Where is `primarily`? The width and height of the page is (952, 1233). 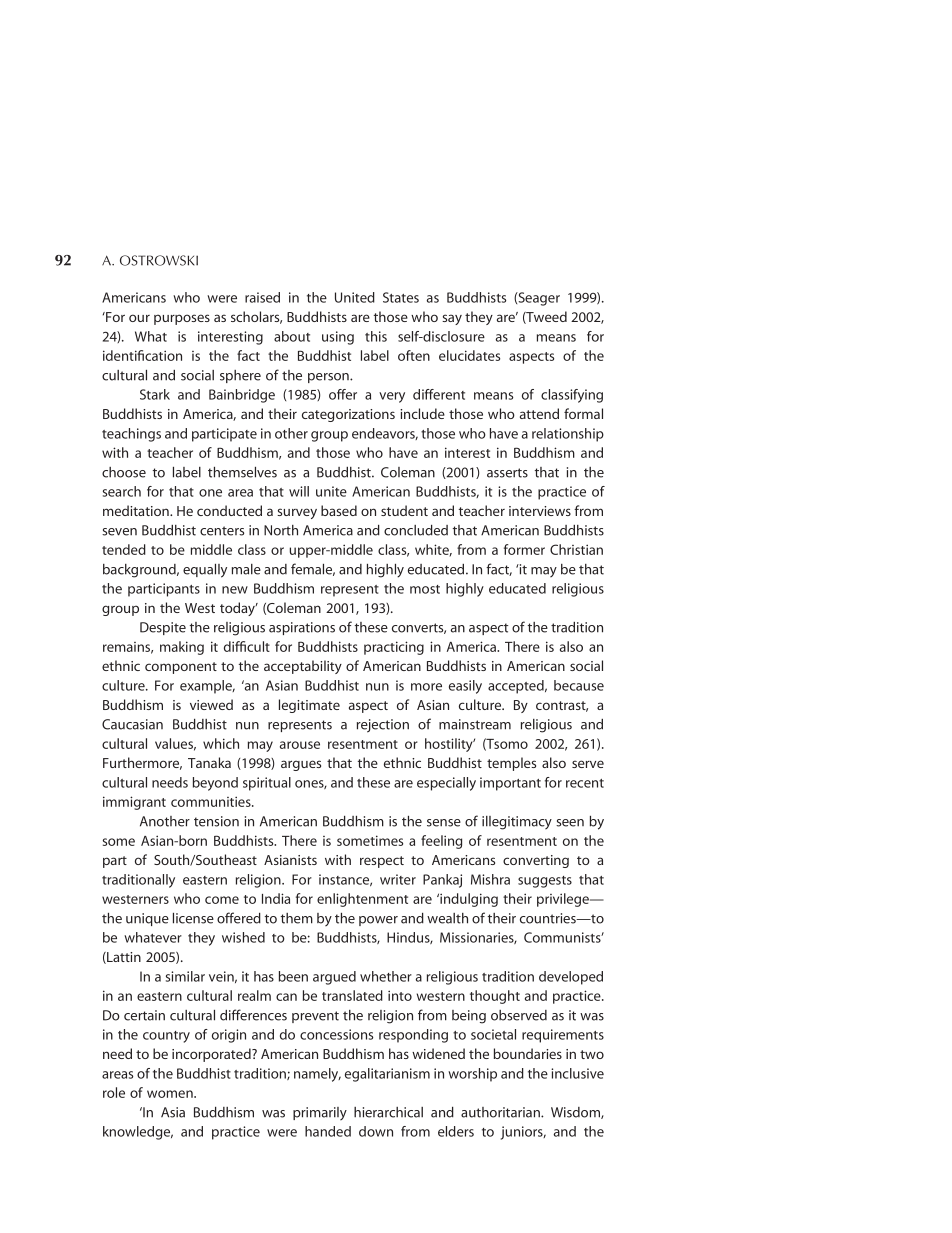
primarily is located at coordinates (320, 1113).
